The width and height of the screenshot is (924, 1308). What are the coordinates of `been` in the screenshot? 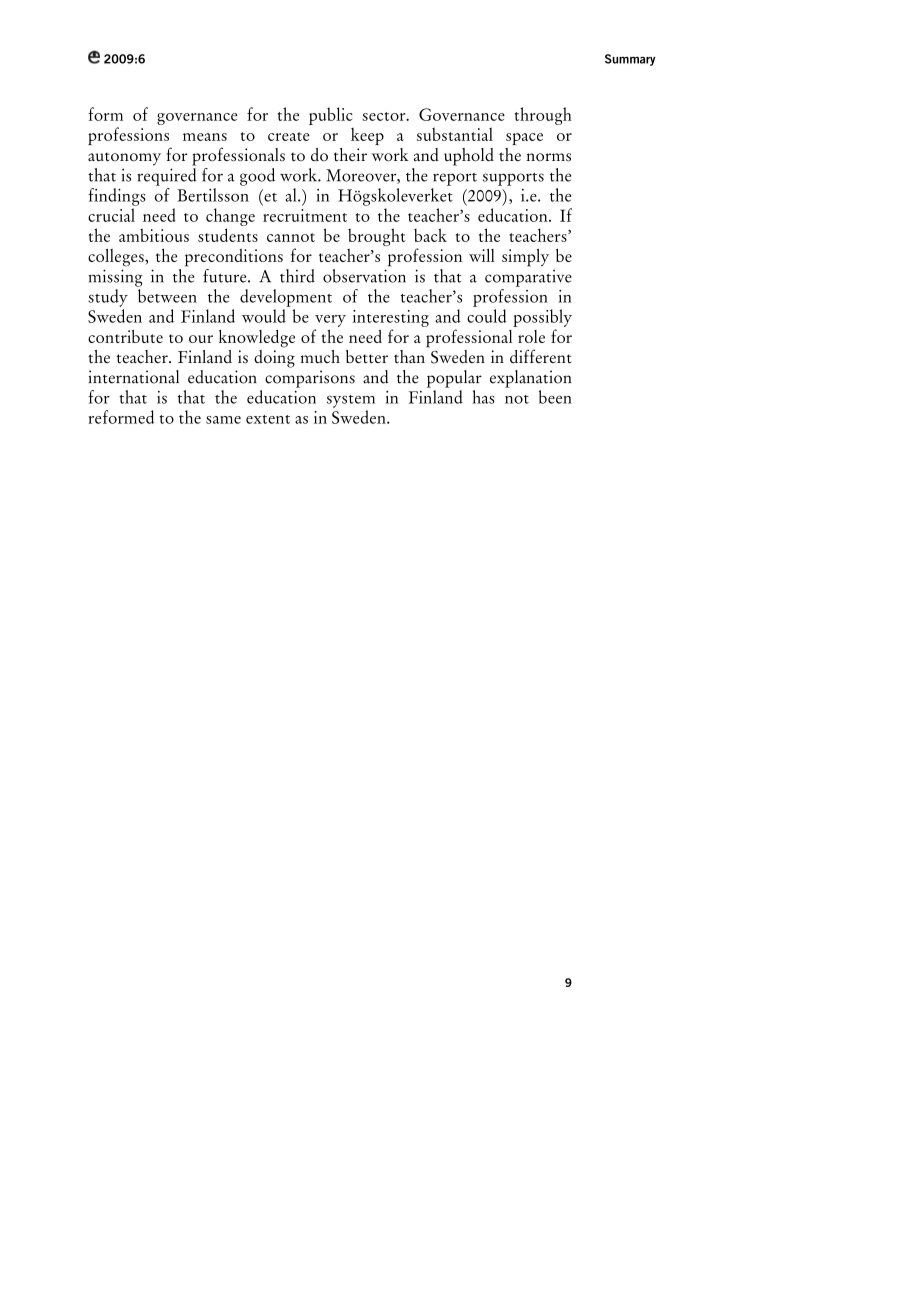 It's located at (555, 397).
